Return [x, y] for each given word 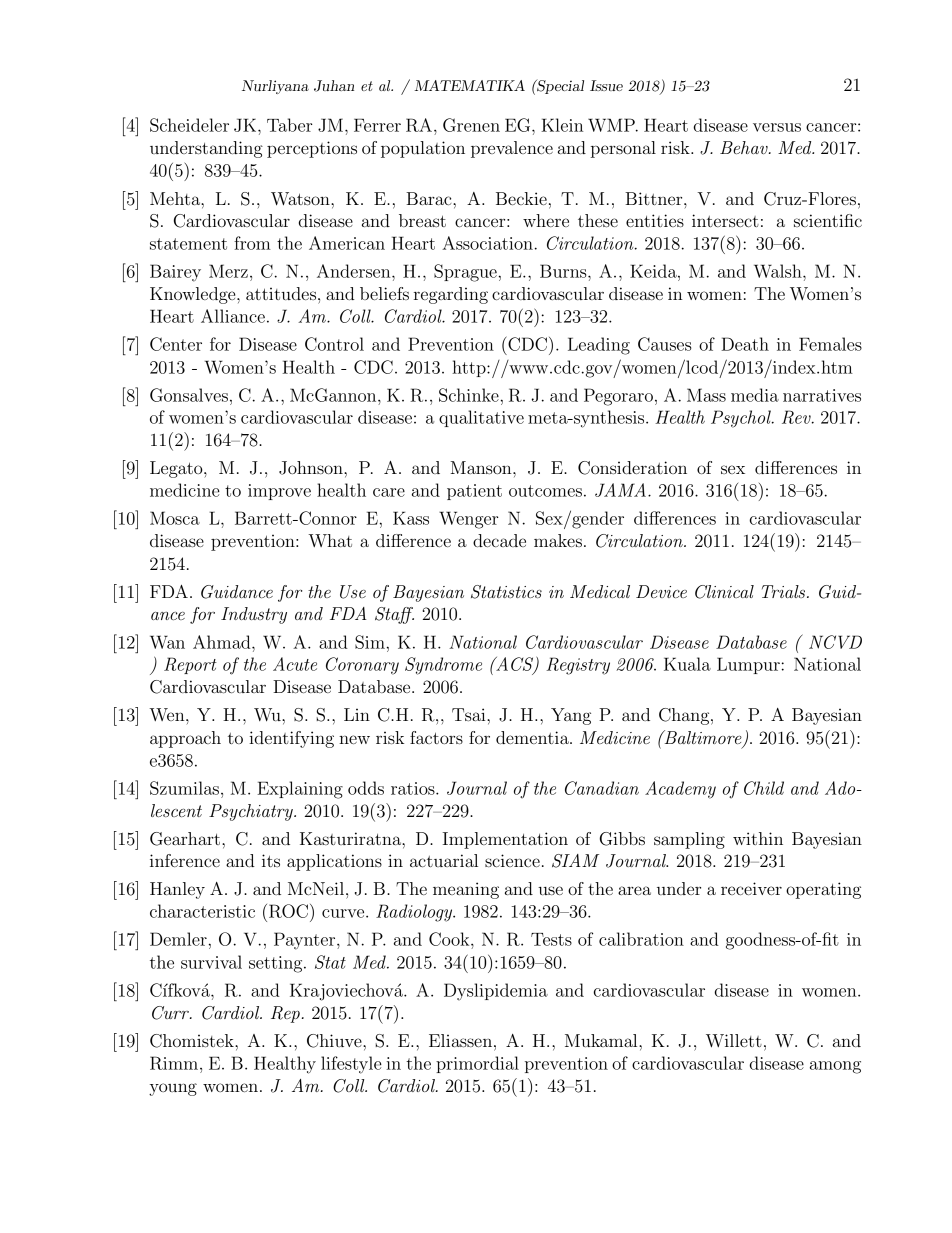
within [758, 838]
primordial [477, 1064]
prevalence [512, 149]
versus [777, 127]
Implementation [505, 840]
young [173, 1089]
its [271, 860]
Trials [785, 591]
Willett [734, 1041]
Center [176, 344]
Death [745, 344]
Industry [254, 615]
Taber [289, 125]
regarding [451, 295]
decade [499, 540]
